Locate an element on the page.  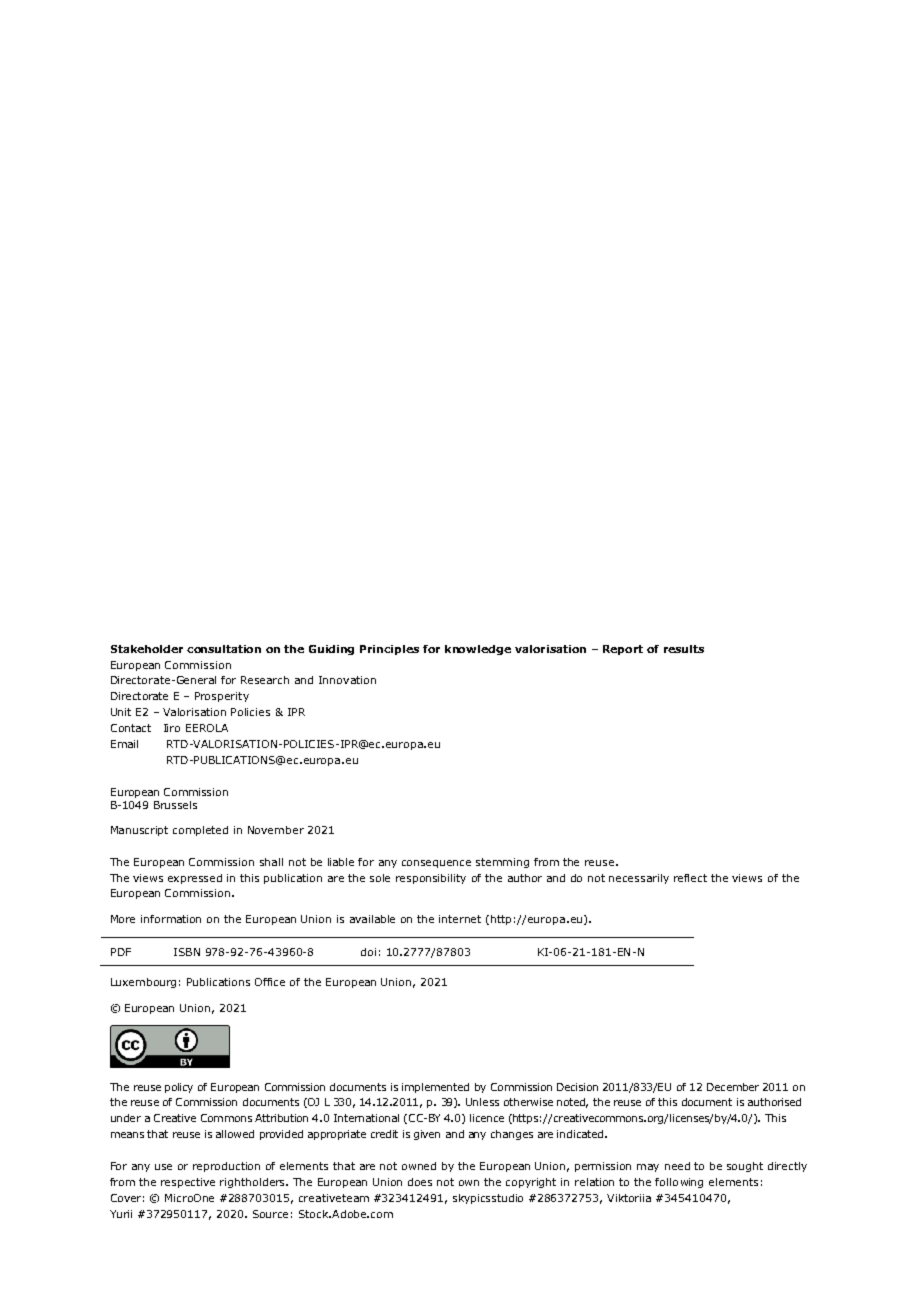
reflect is located at coordinates (690, 878).
